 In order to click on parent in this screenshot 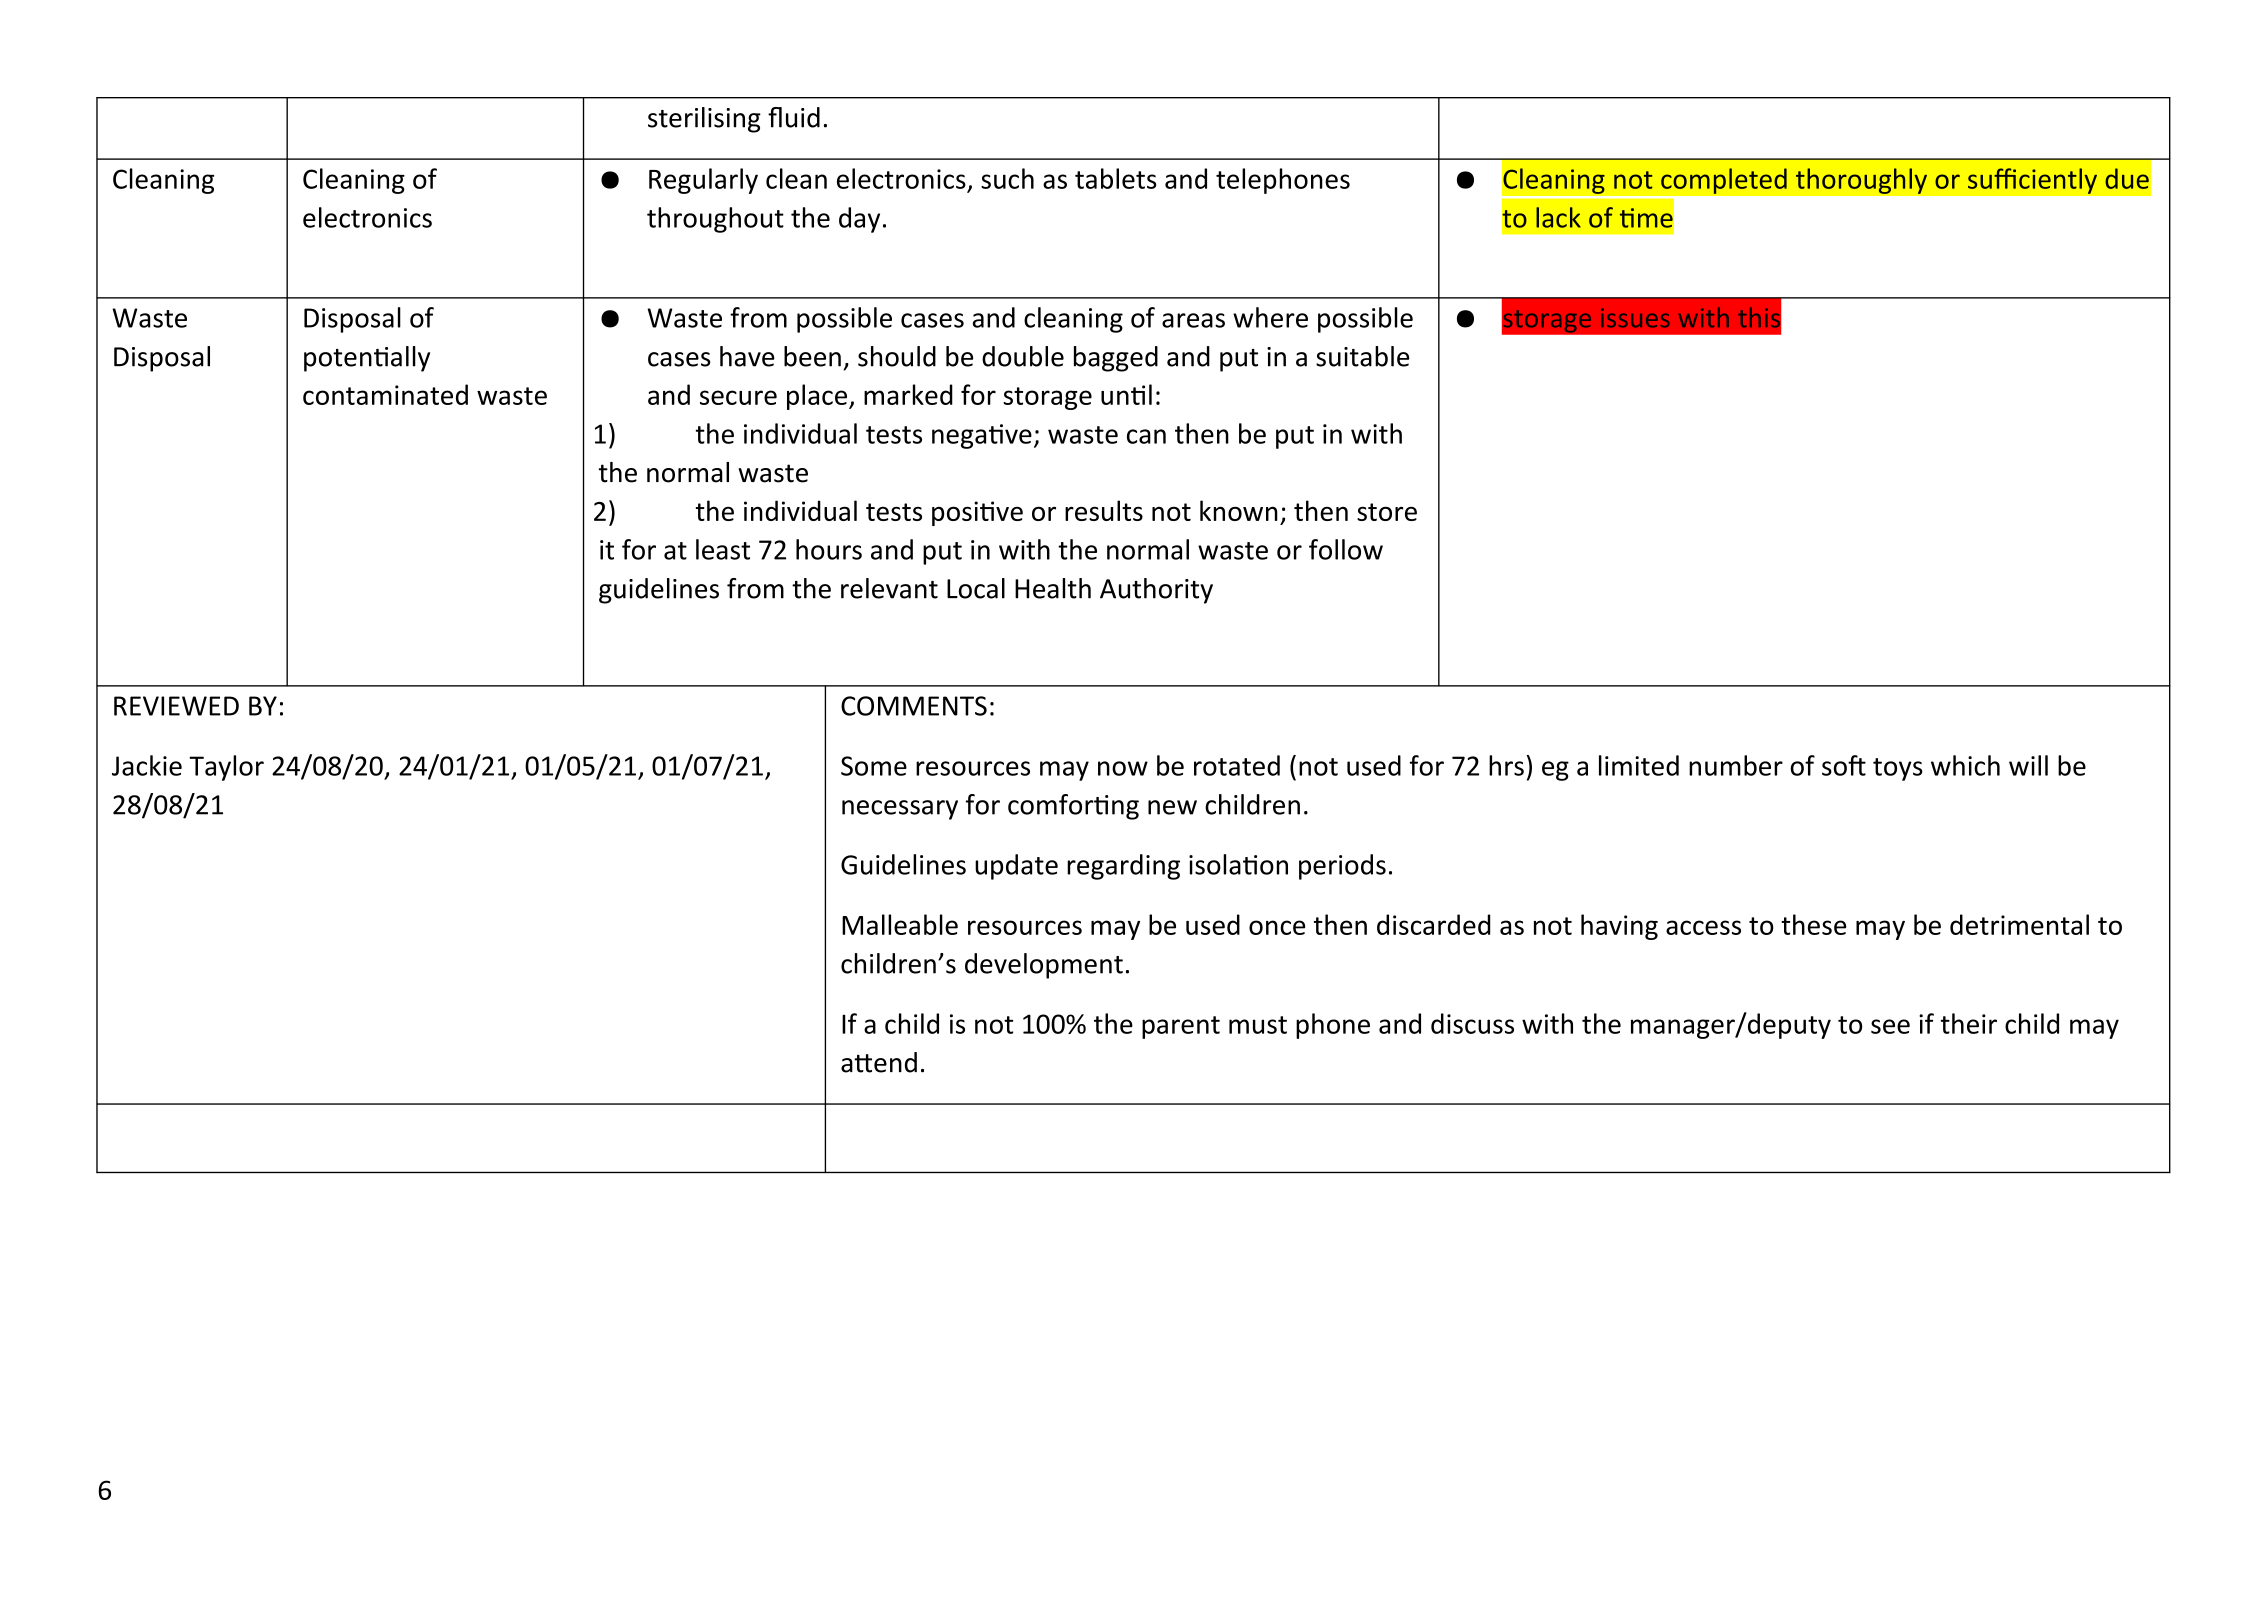, I will do `click(1181, 1027)`.
